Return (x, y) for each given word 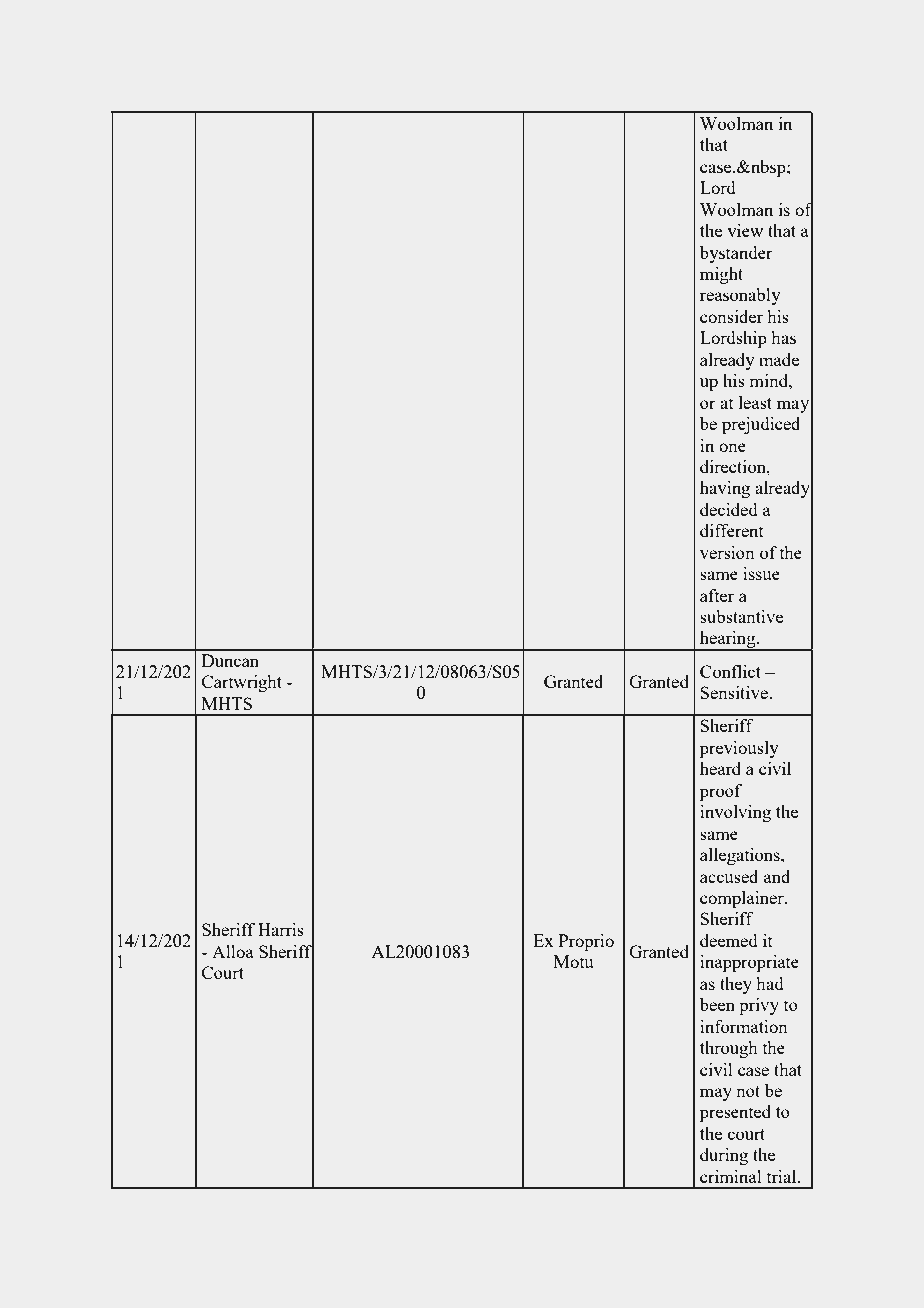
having (725, 489)
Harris (281, 929)
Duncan (230, 660)
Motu (573, 961)
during (724, 1156)
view (745, 230)
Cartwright (242, 683)
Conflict (730, 671)
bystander (736, 254)
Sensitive (735, 692)
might (721, 275)
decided (728, 509)
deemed (728, 940)
